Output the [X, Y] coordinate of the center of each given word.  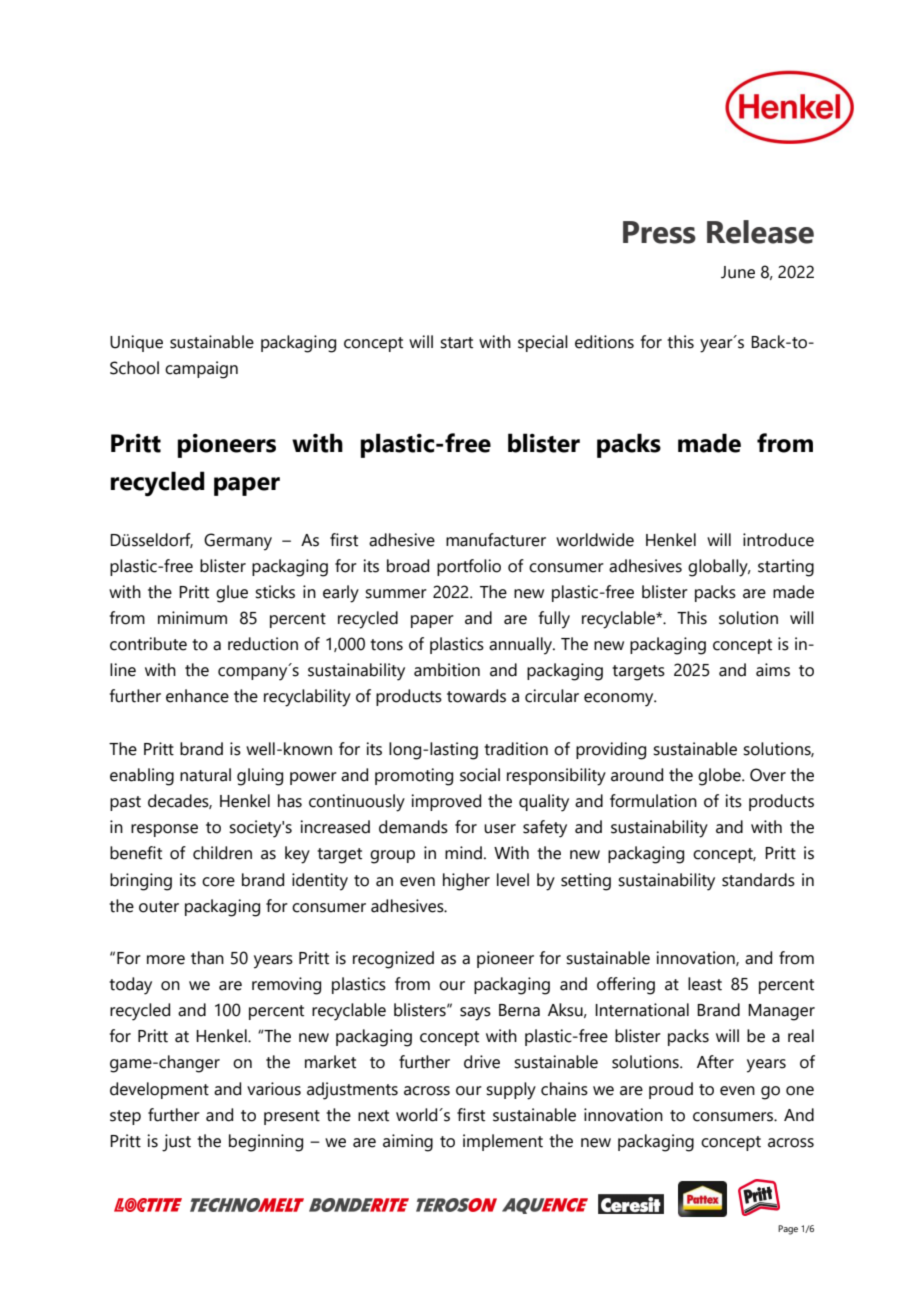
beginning [266, 1143]
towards [476, 696]
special [543, 343]
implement [503, 1142]
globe [720, 777]
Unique [136, 343]
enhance [197, 696]
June [738, 272]
